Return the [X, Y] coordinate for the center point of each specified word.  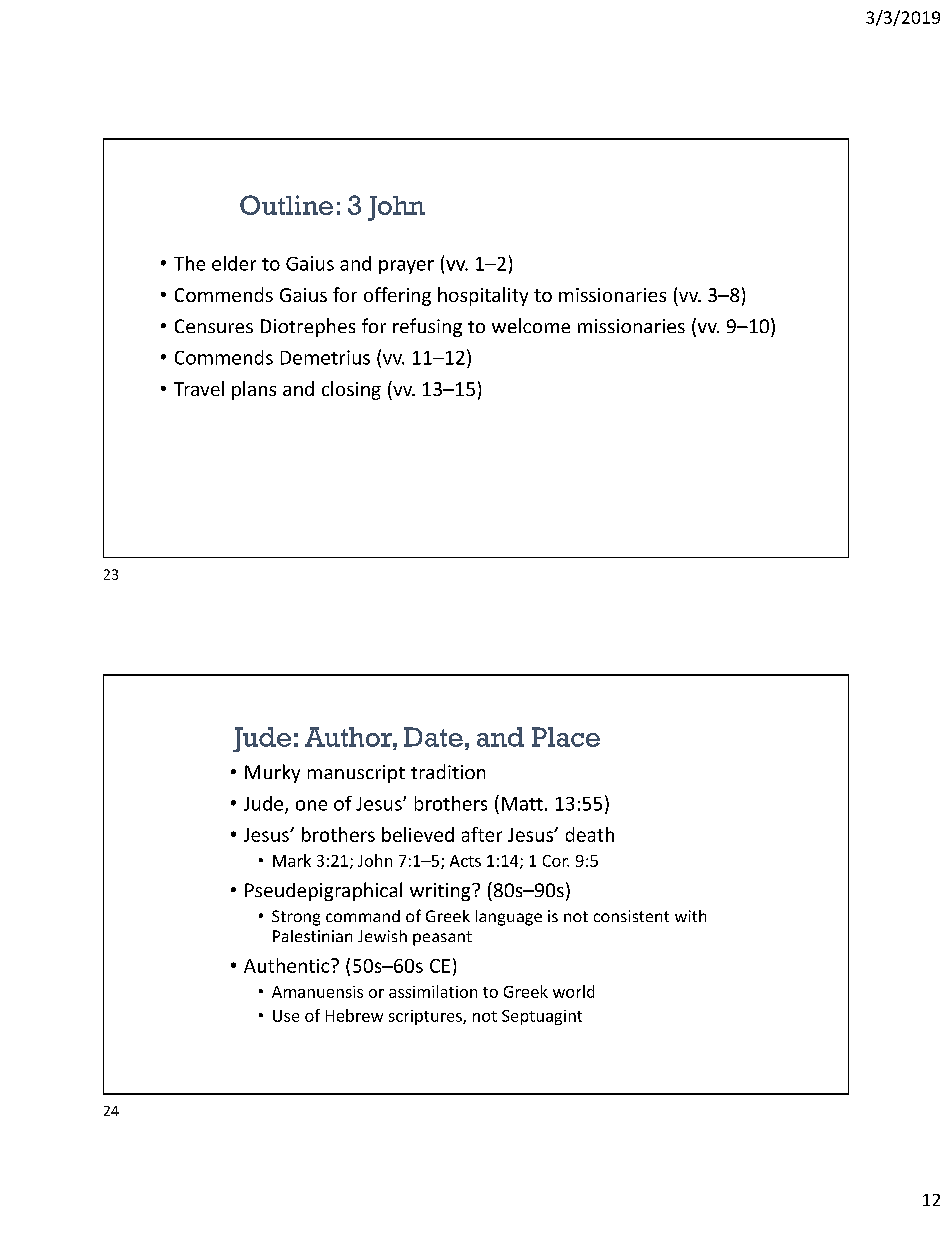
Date [433, 737]
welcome [531, 325]
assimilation [433, 991]
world [573, 991]
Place [566, 737]
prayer [406, 267]
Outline [286, 205]
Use [286, 1016]
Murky [272, 773]
